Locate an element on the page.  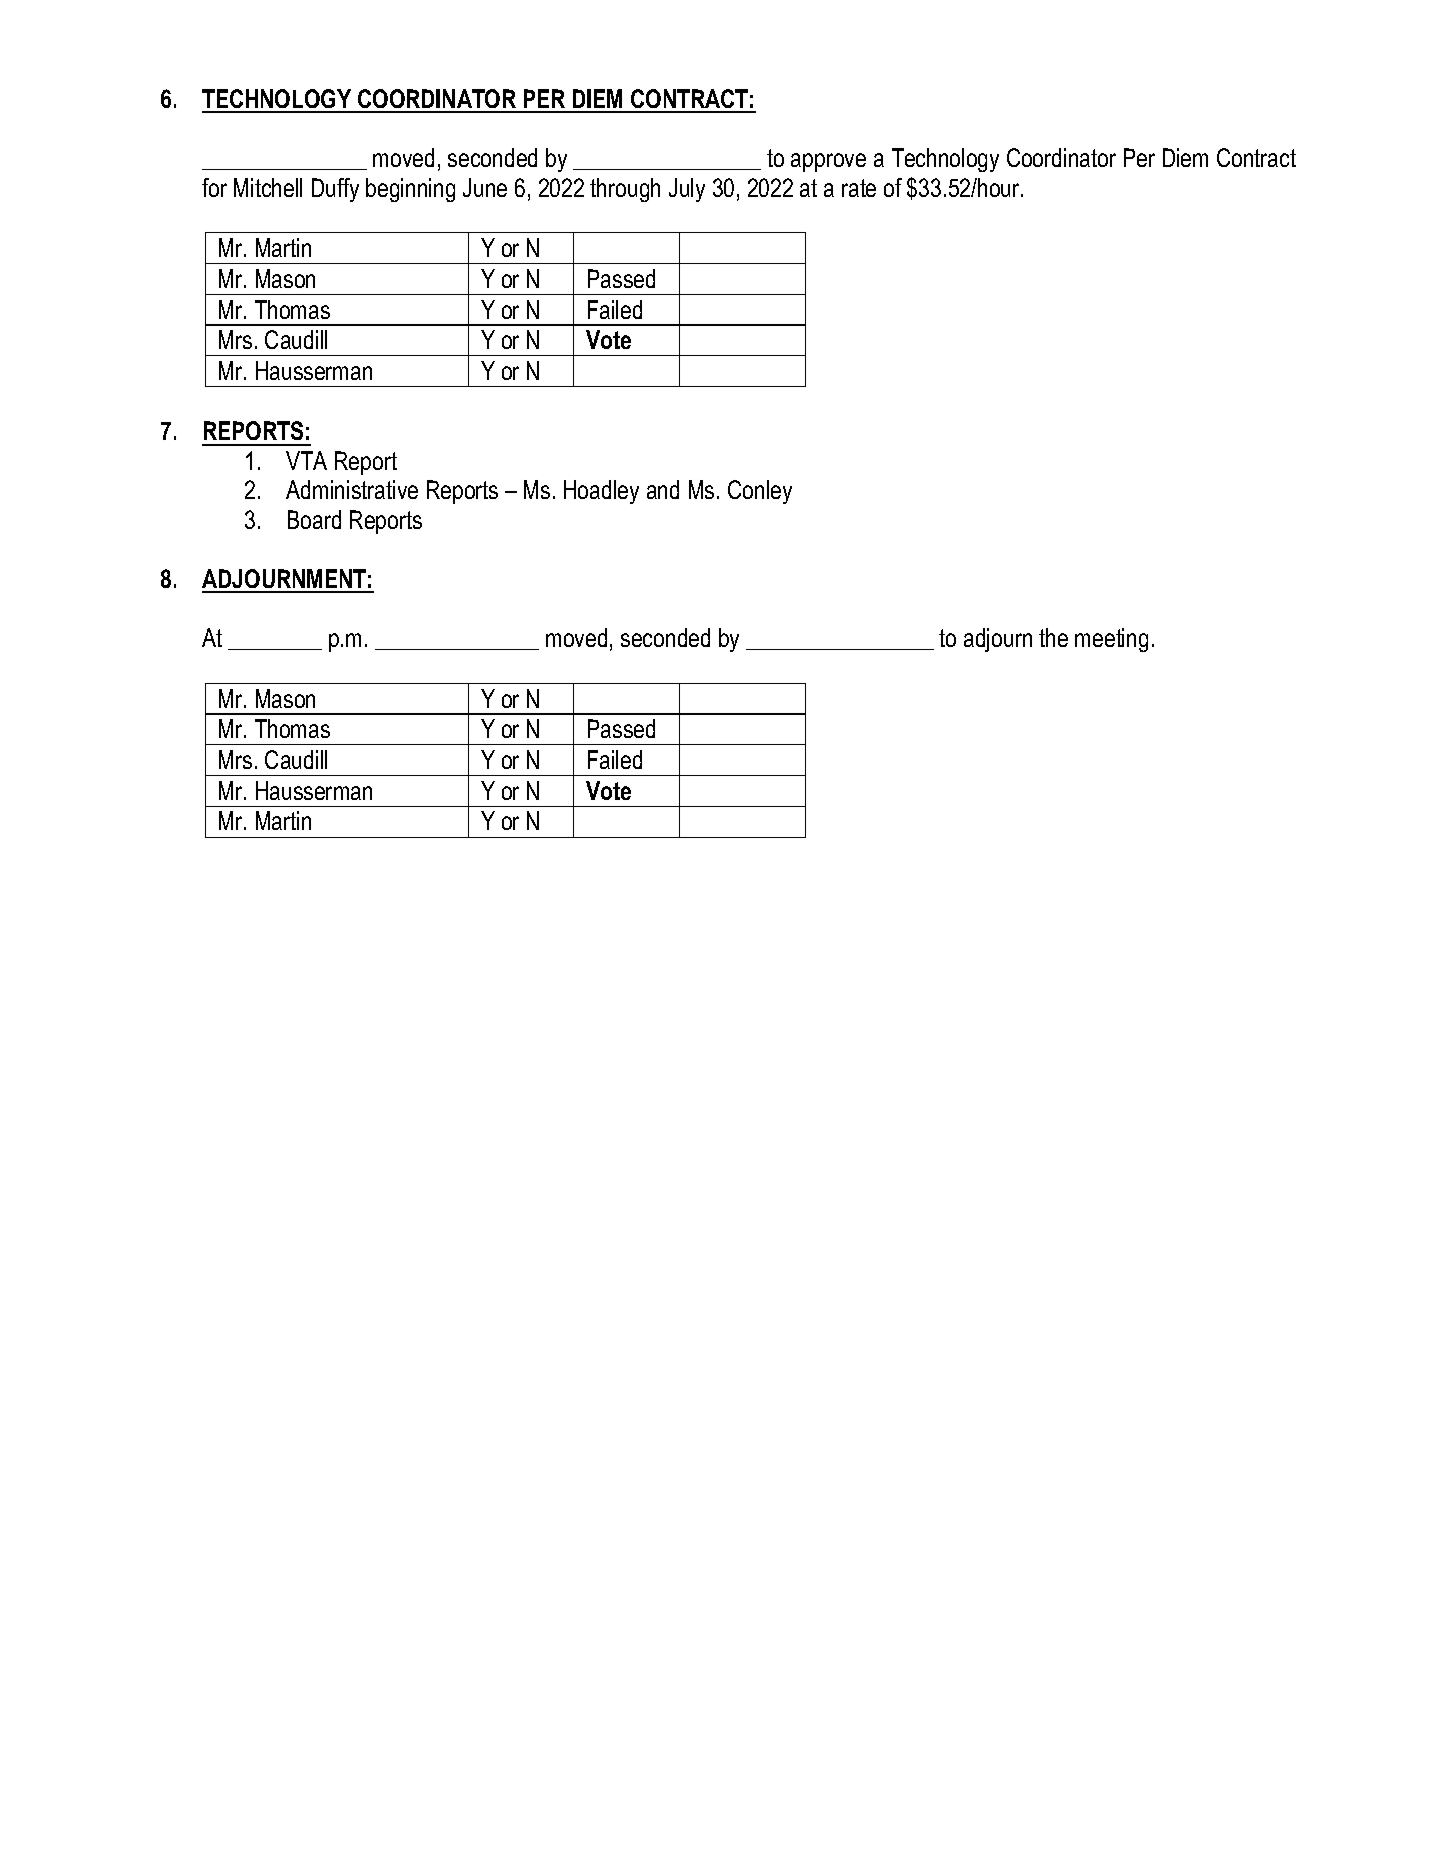
rate is located at coordinates (859, 188).
